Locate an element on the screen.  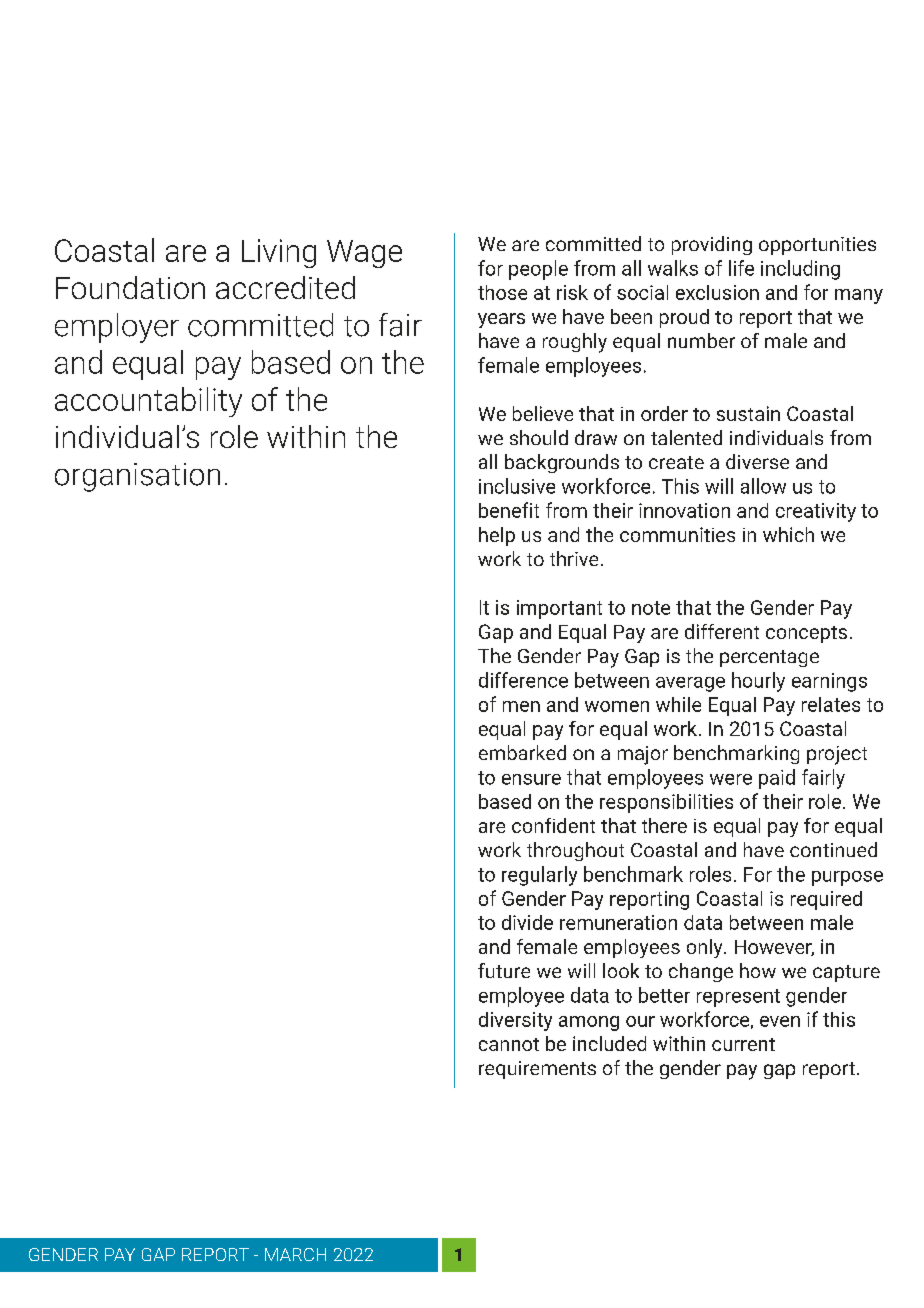
current is located at coordinates (743, 1044).
